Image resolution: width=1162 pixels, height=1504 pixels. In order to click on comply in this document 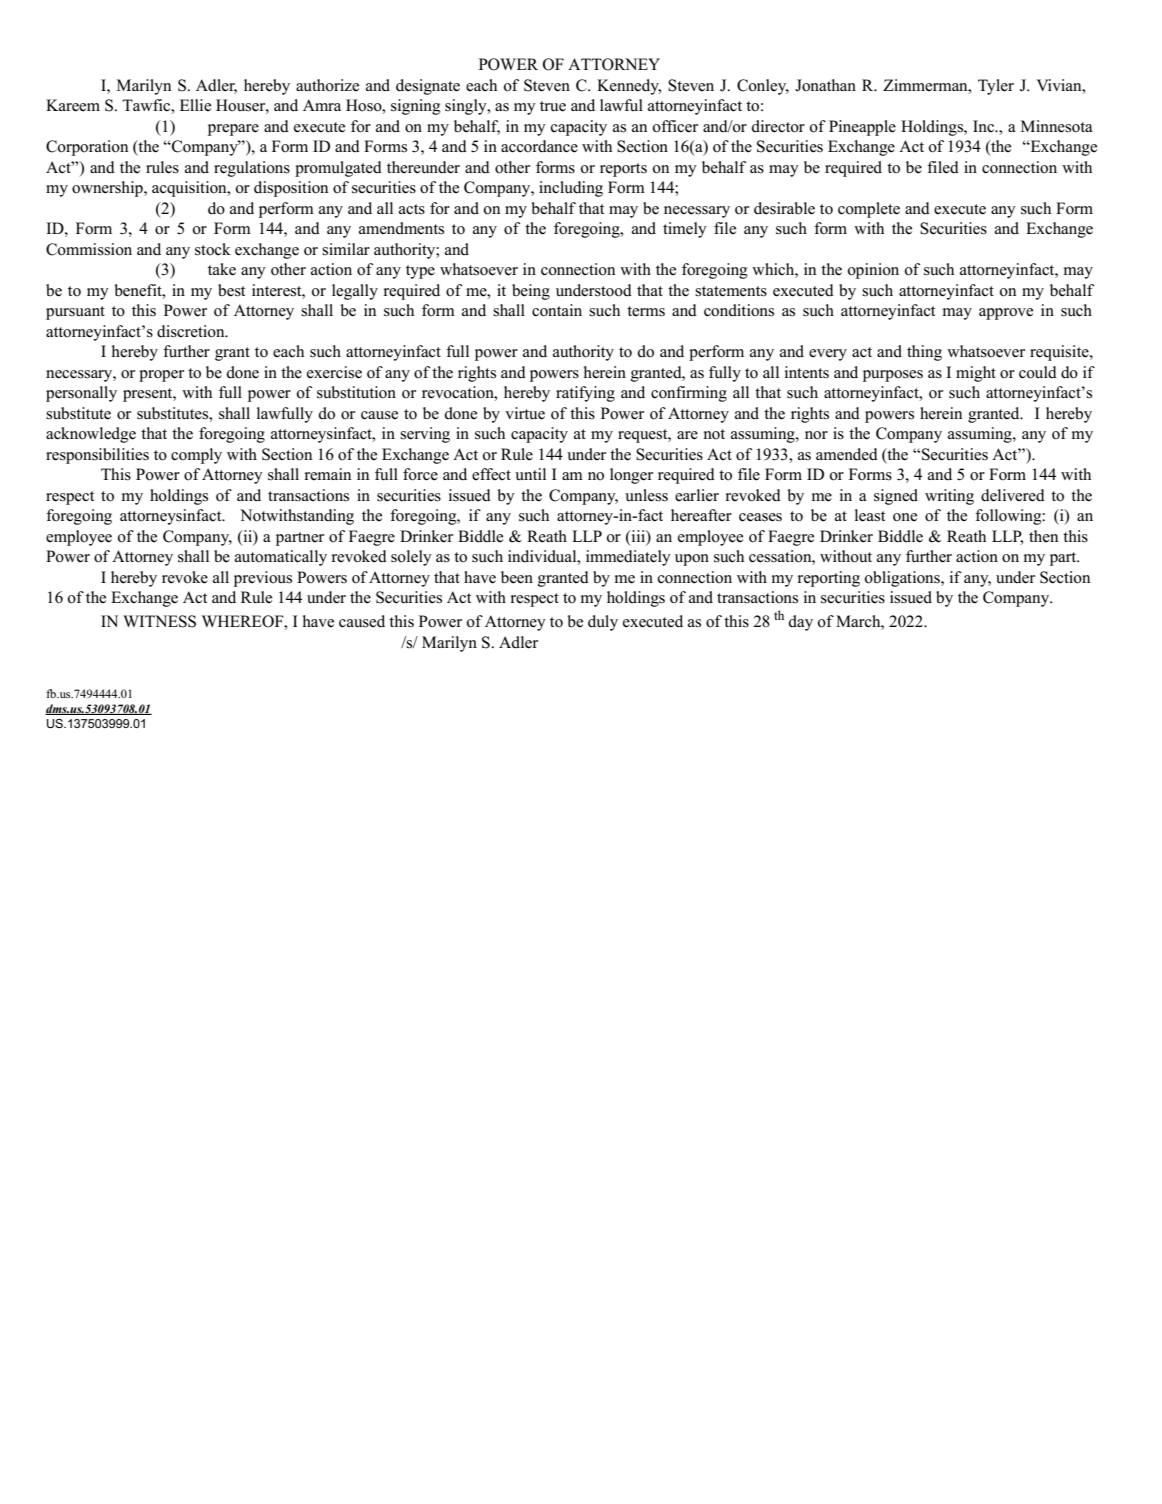, I will do `click(196, 456)`.
